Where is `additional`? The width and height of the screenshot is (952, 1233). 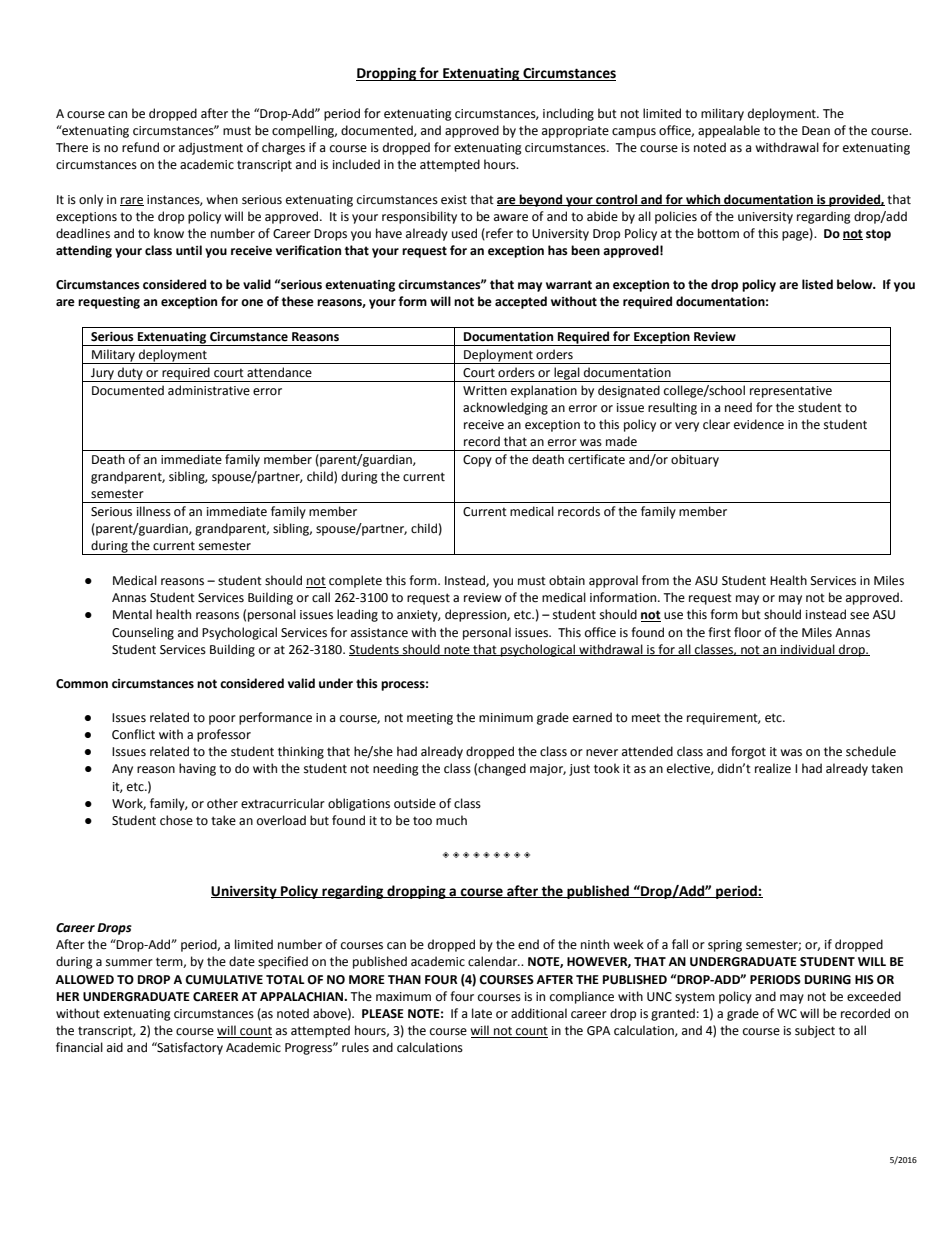
additional is located at coordinates (539, 1013).
